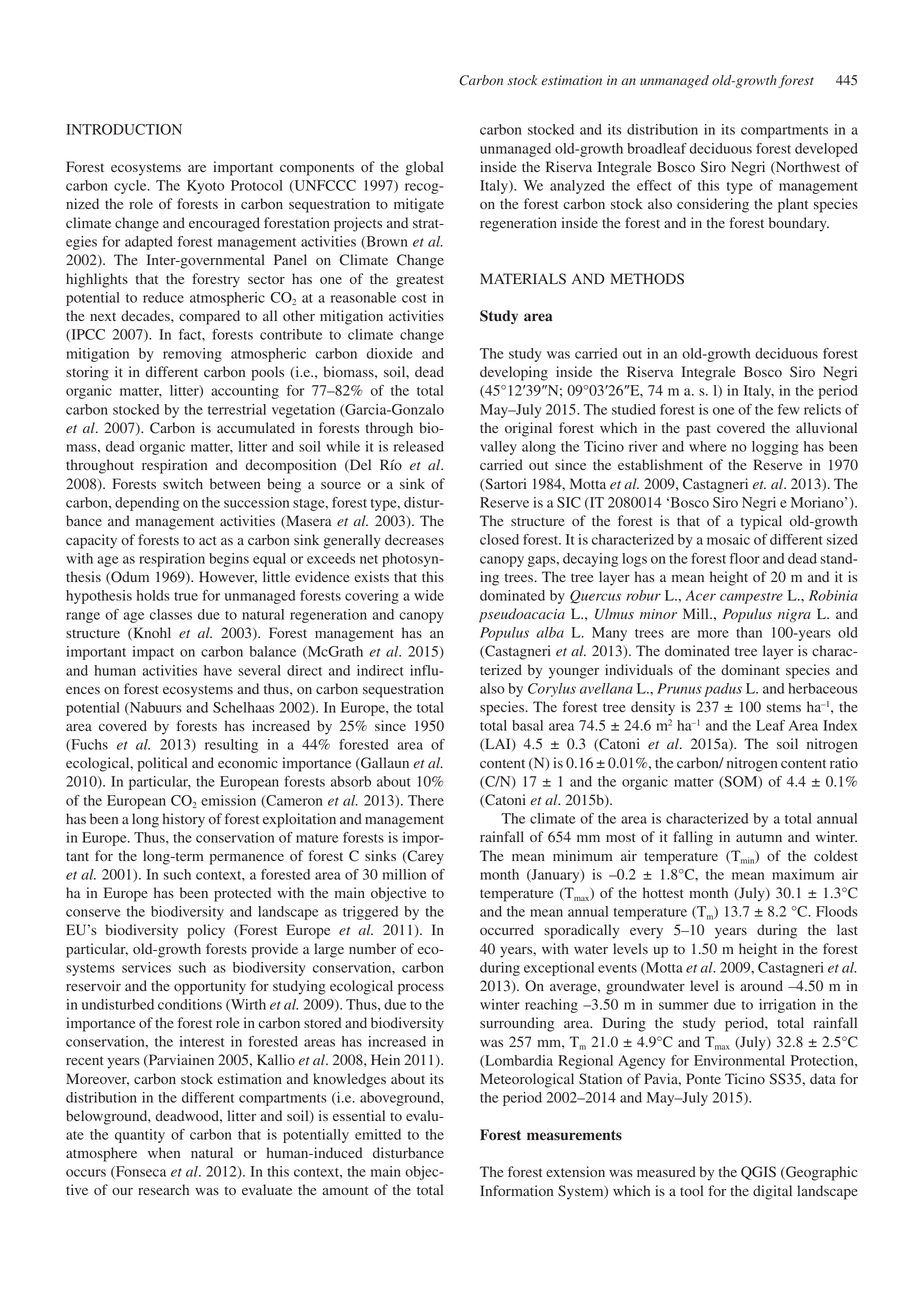 The width and height of the screenshot is (924, 1308). What do you see at coordinates (826, 150) in the screenshot?
I see `developed` at bounding box center [826, 150].
